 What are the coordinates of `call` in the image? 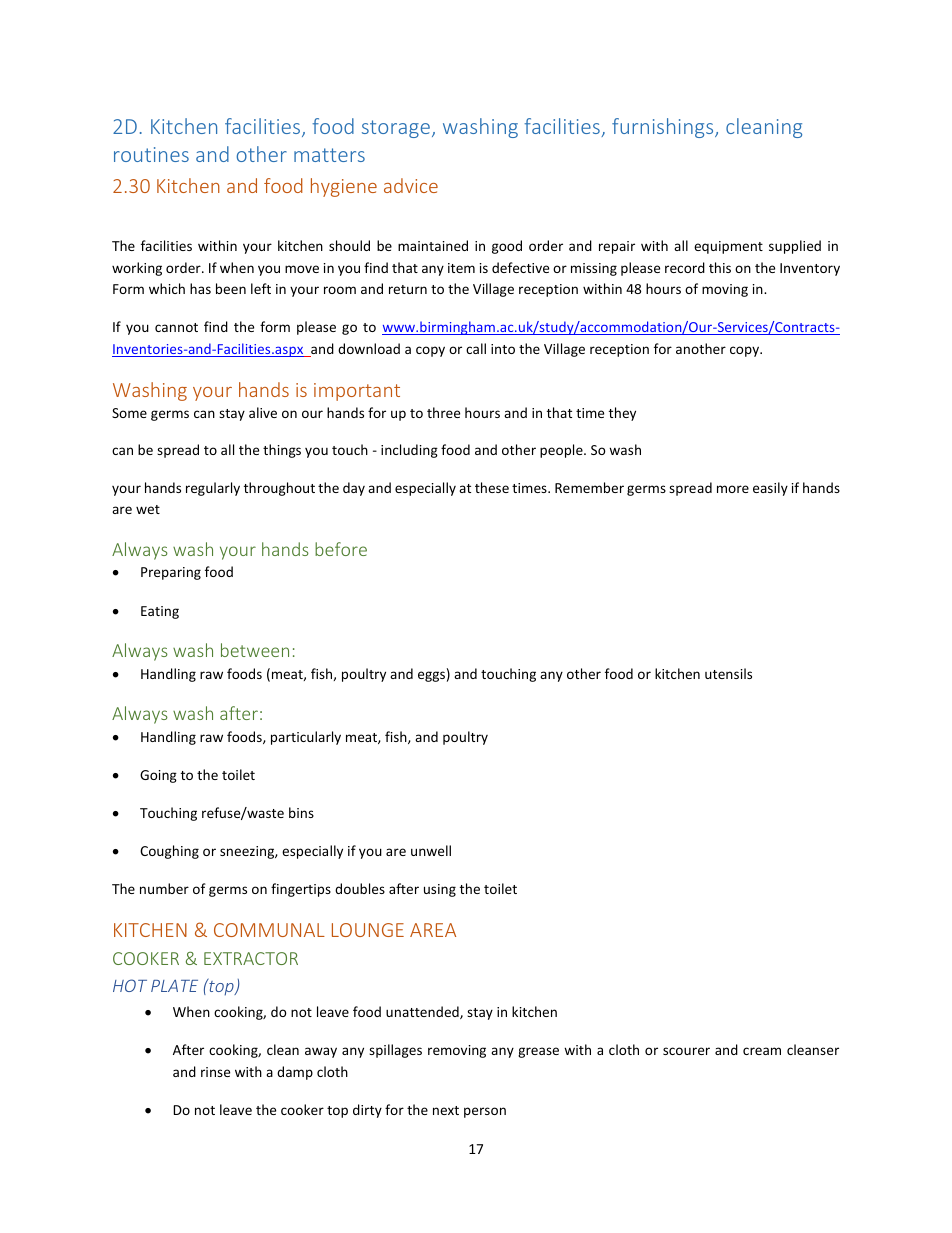 It's located at (476, 348).
